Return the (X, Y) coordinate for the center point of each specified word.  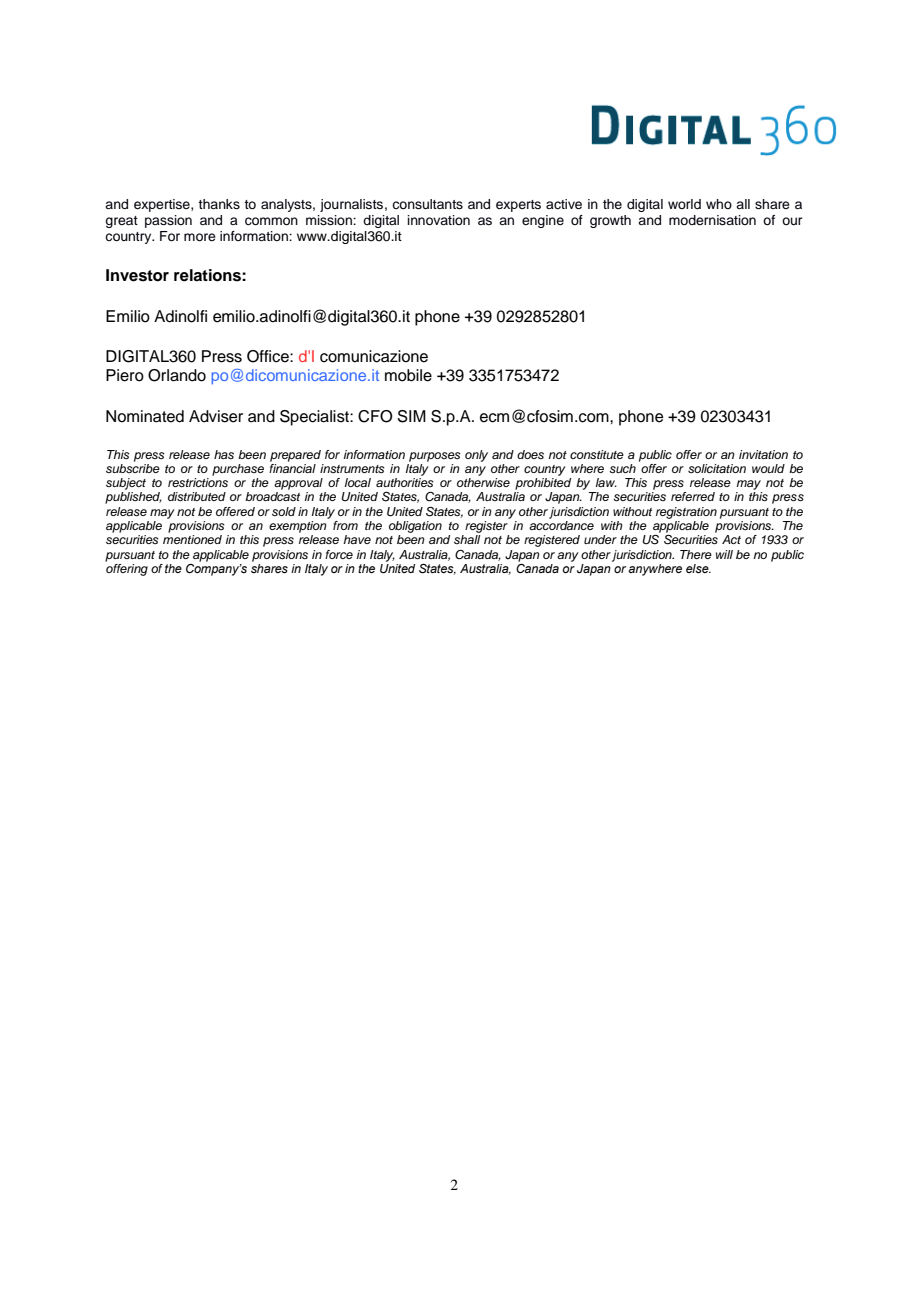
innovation (439, 220)
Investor (137, 275)
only (476, 456)
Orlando (177, 375)
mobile (408, 375)
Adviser (216, 416)
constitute (597, 454)
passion (168, 221)
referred (693, 496)
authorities (405, 482)
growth (610, 221)
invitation (763, 454)
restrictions (198, 482)
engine (543, 221)
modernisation (712, 220)
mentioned (192, 539)
